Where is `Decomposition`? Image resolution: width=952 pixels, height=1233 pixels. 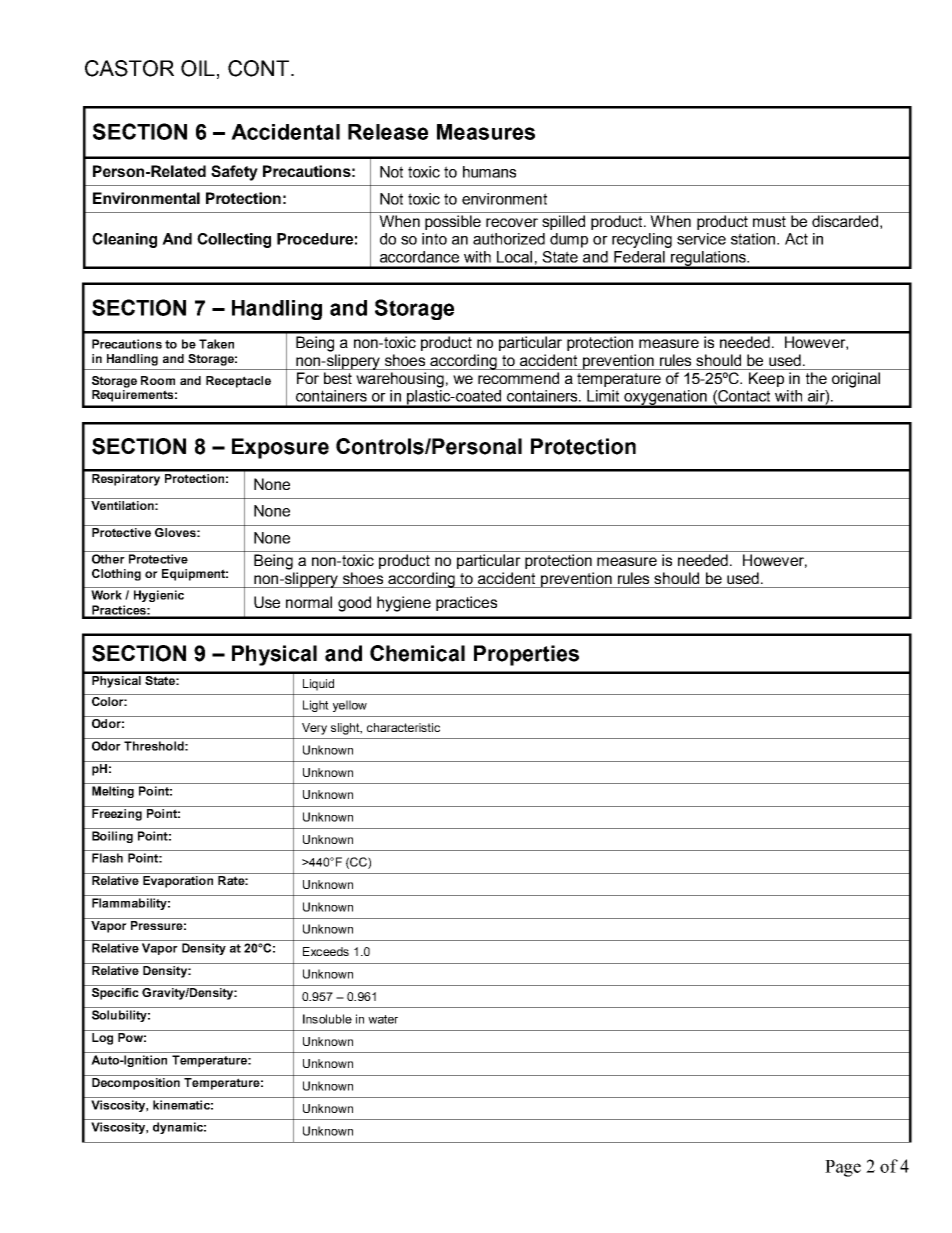
Decomposition is located at coordinates (136, 1084).
